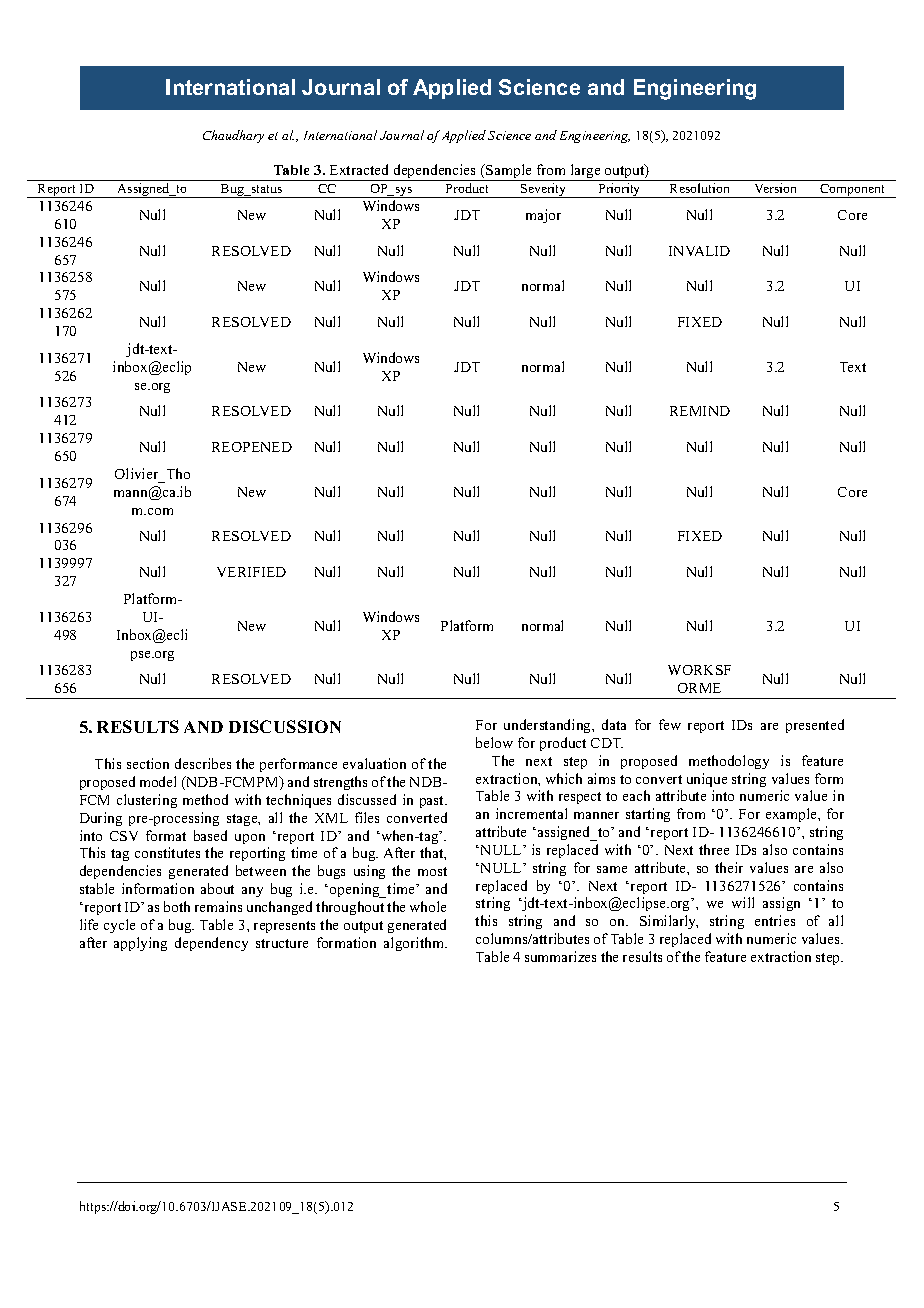  What do you see at coordinates (251, 572) in the screenshot?
I see `VERIFIED` at bounding box center [251, 572].
